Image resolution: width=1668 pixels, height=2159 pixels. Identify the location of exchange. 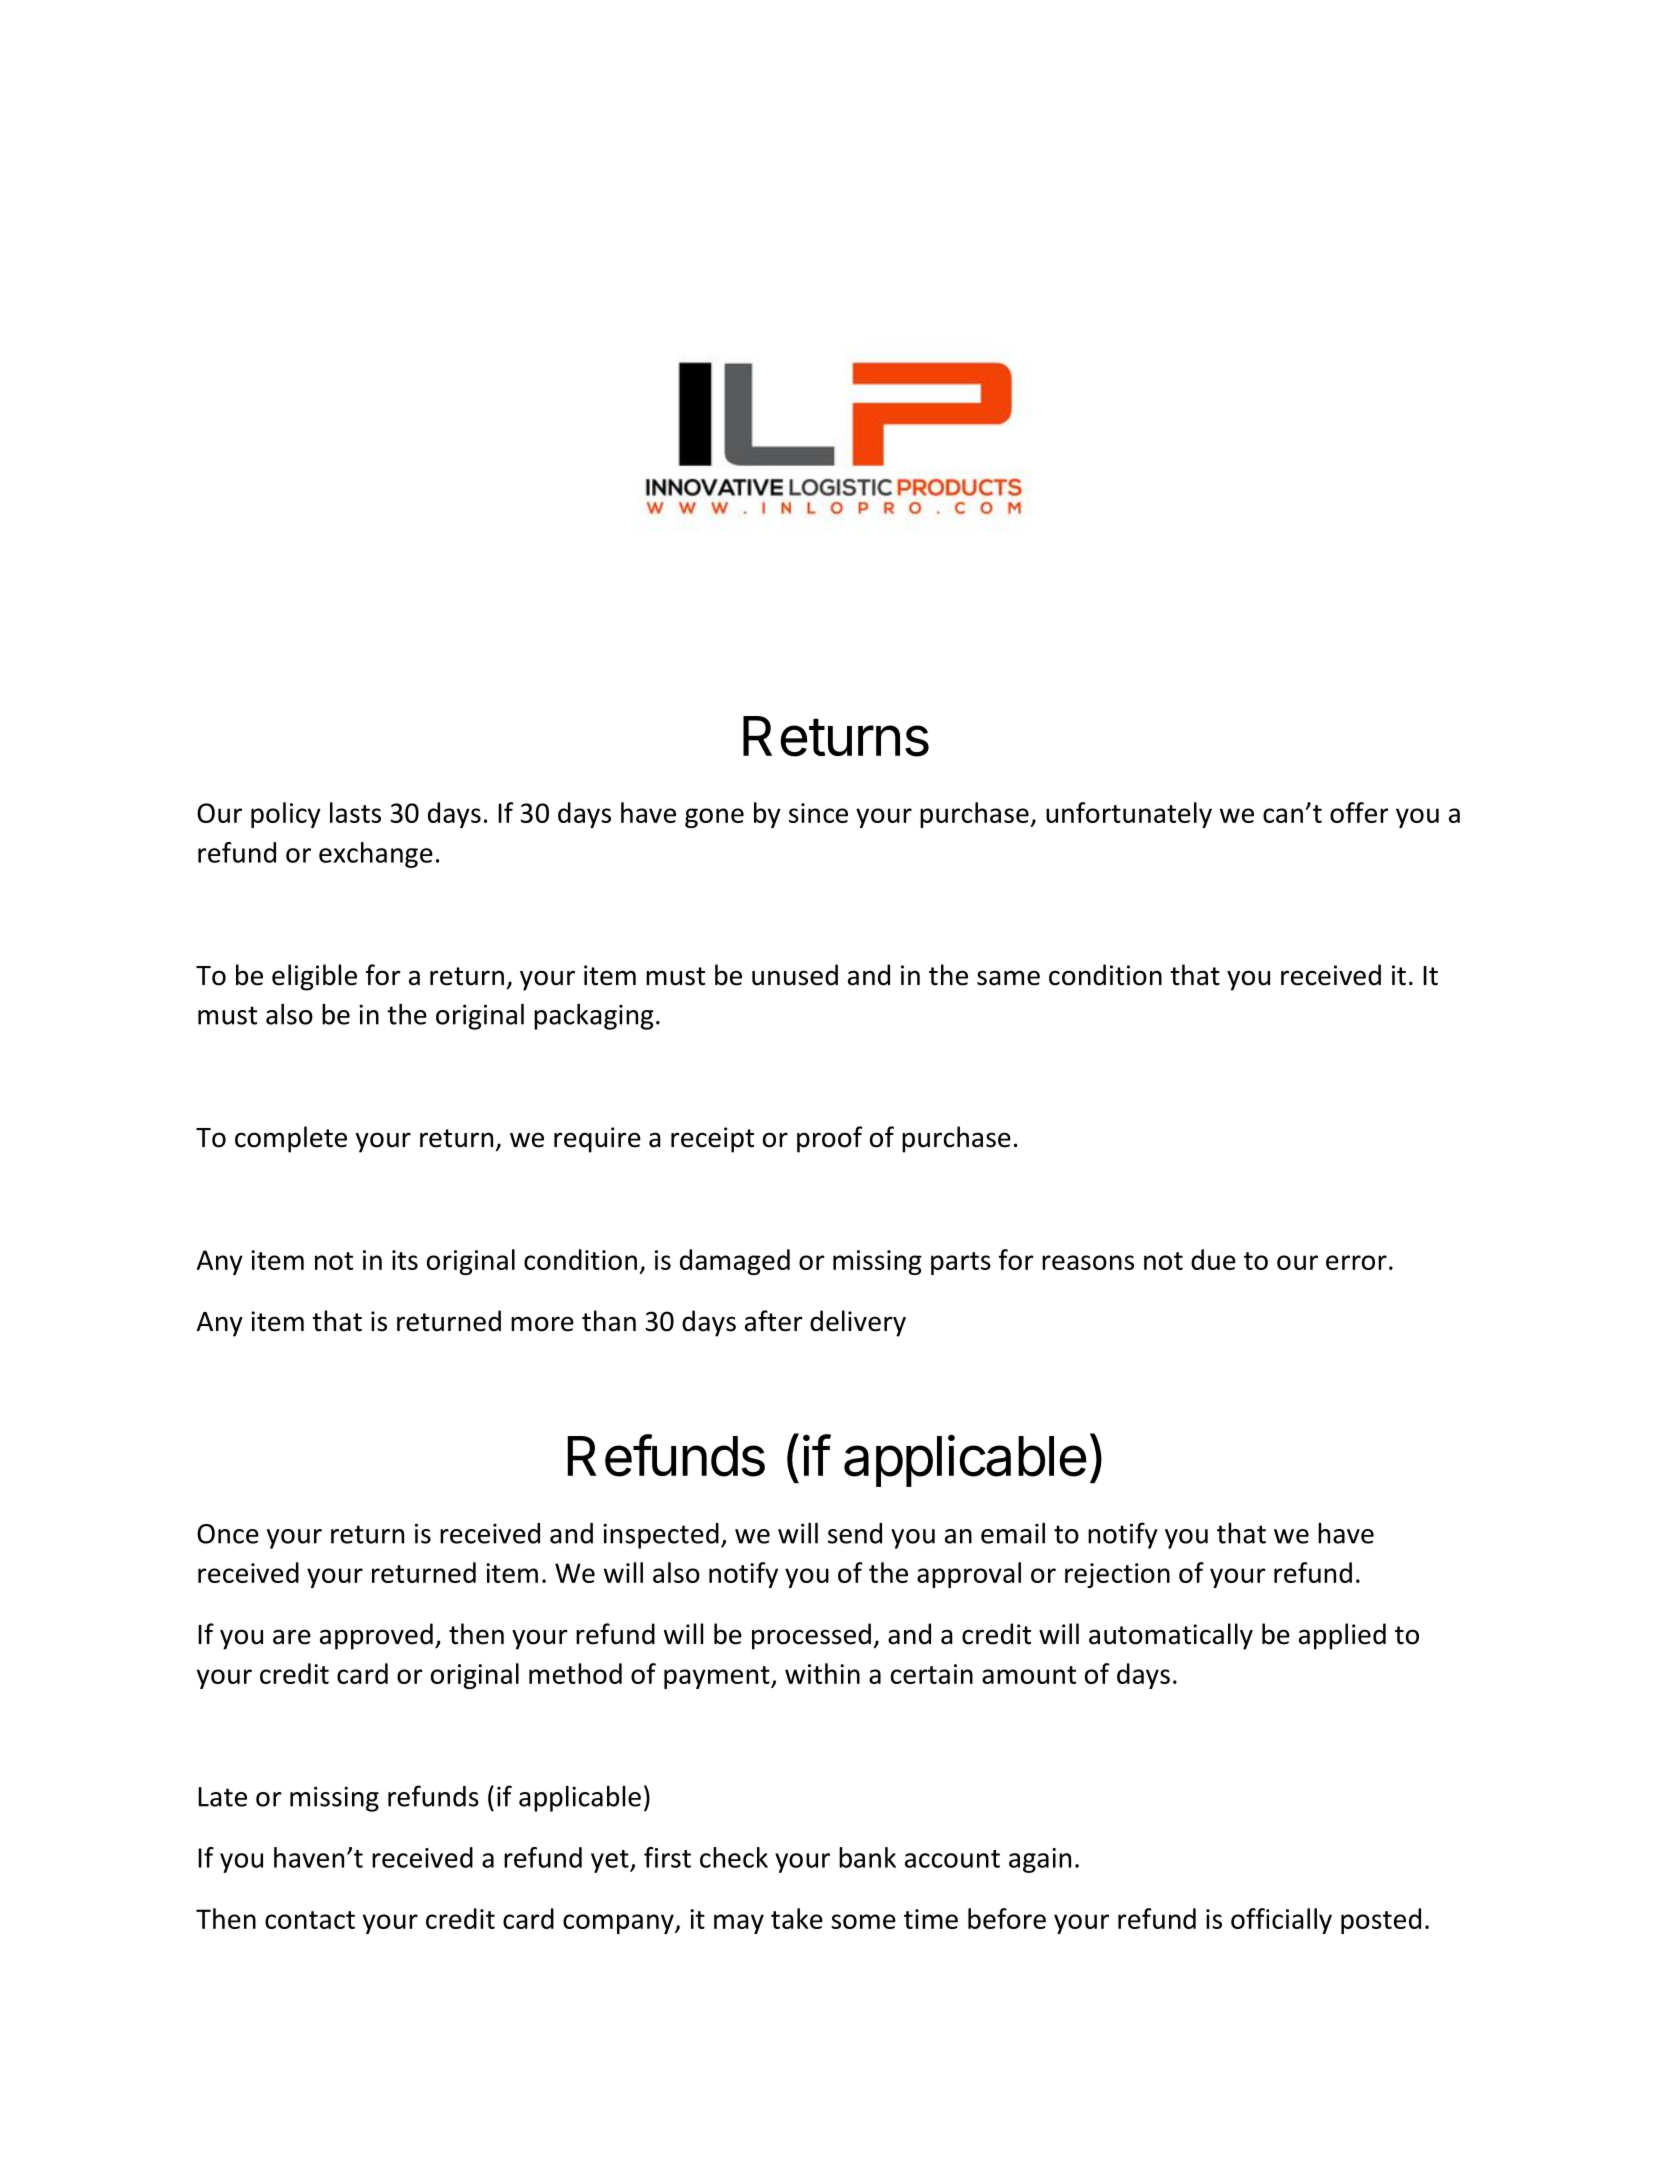
(376, 855).
